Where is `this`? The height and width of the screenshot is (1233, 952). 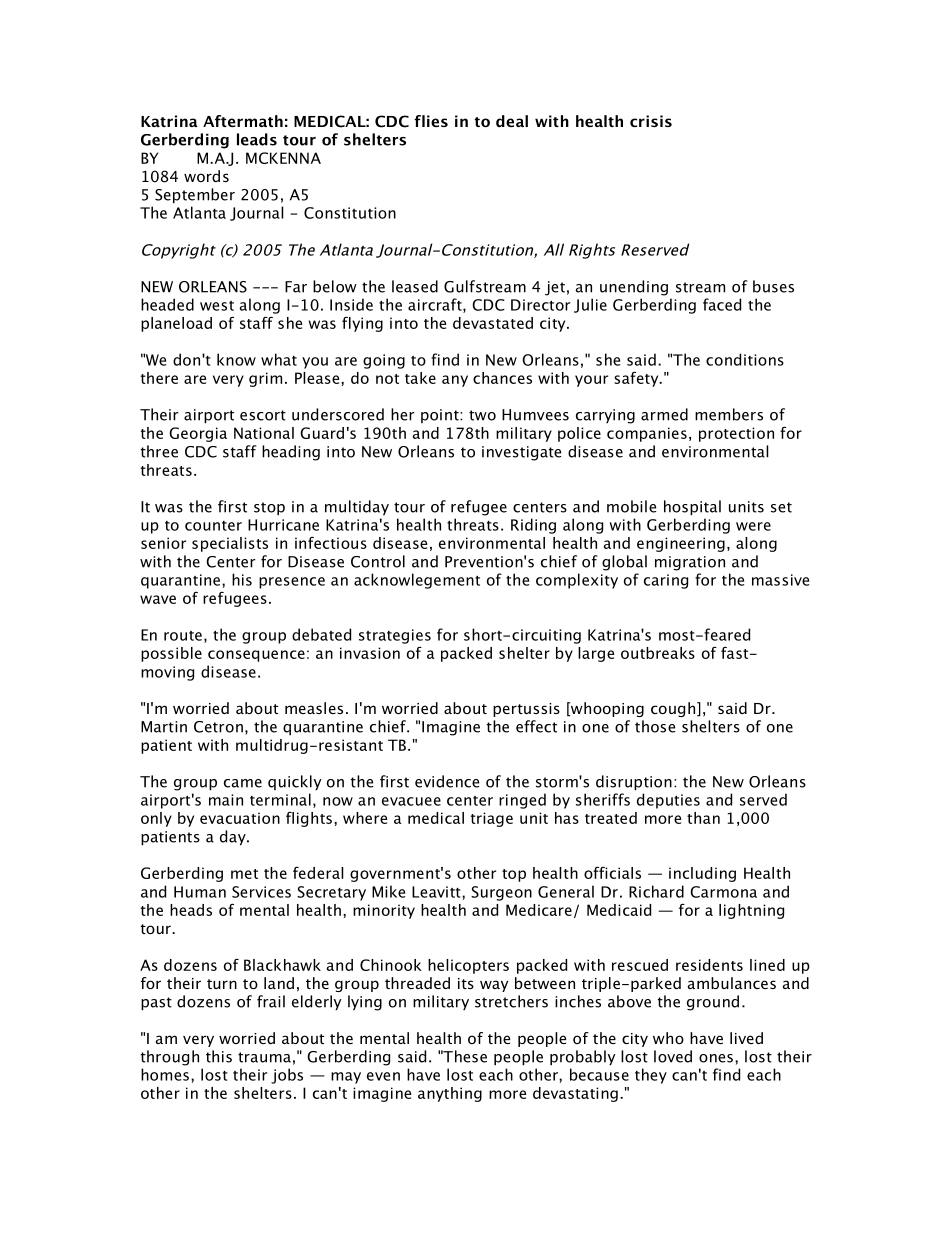 this is located at coordinates (219, 1056).
